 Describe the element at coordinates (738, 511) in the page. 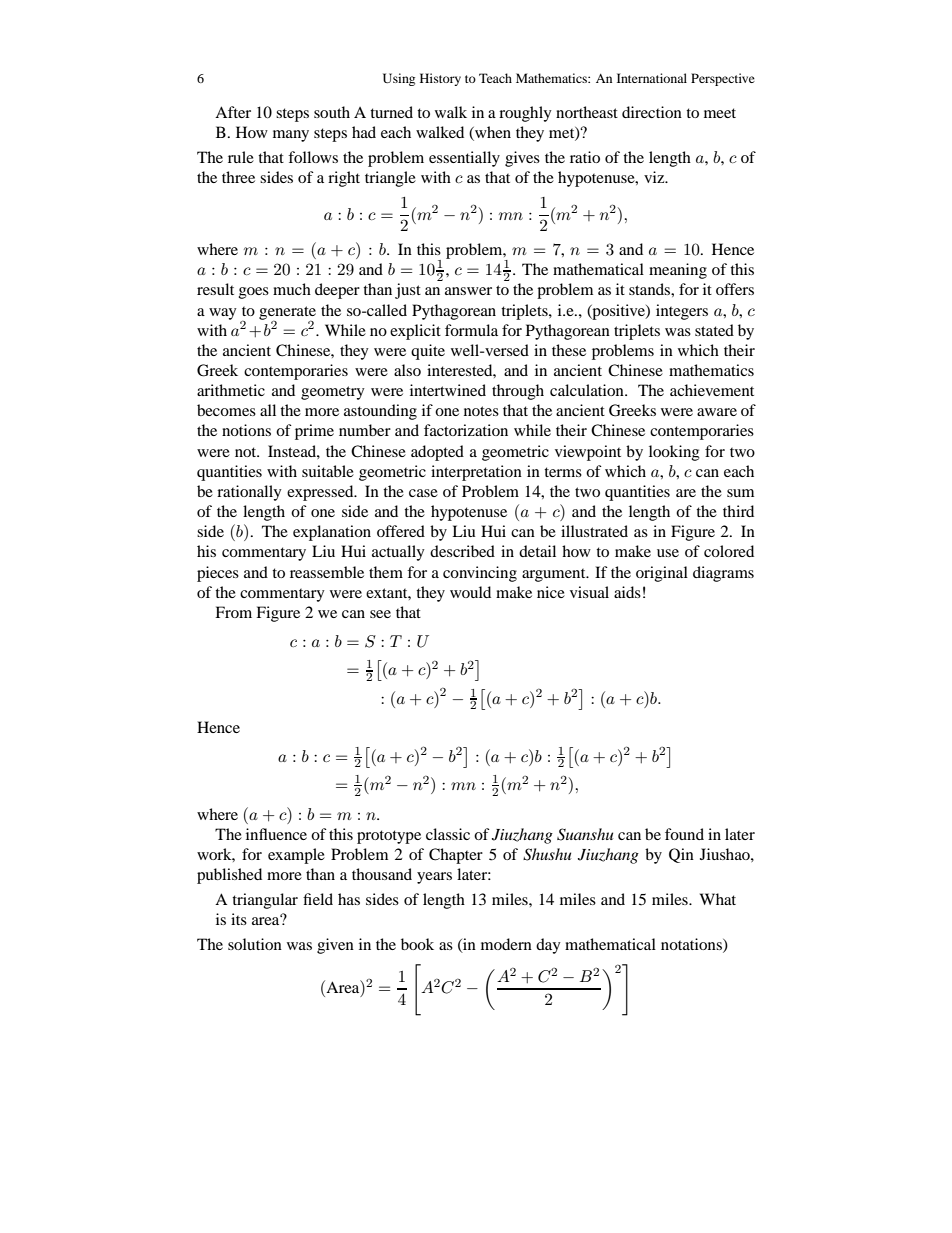

I see `third` at that location.
